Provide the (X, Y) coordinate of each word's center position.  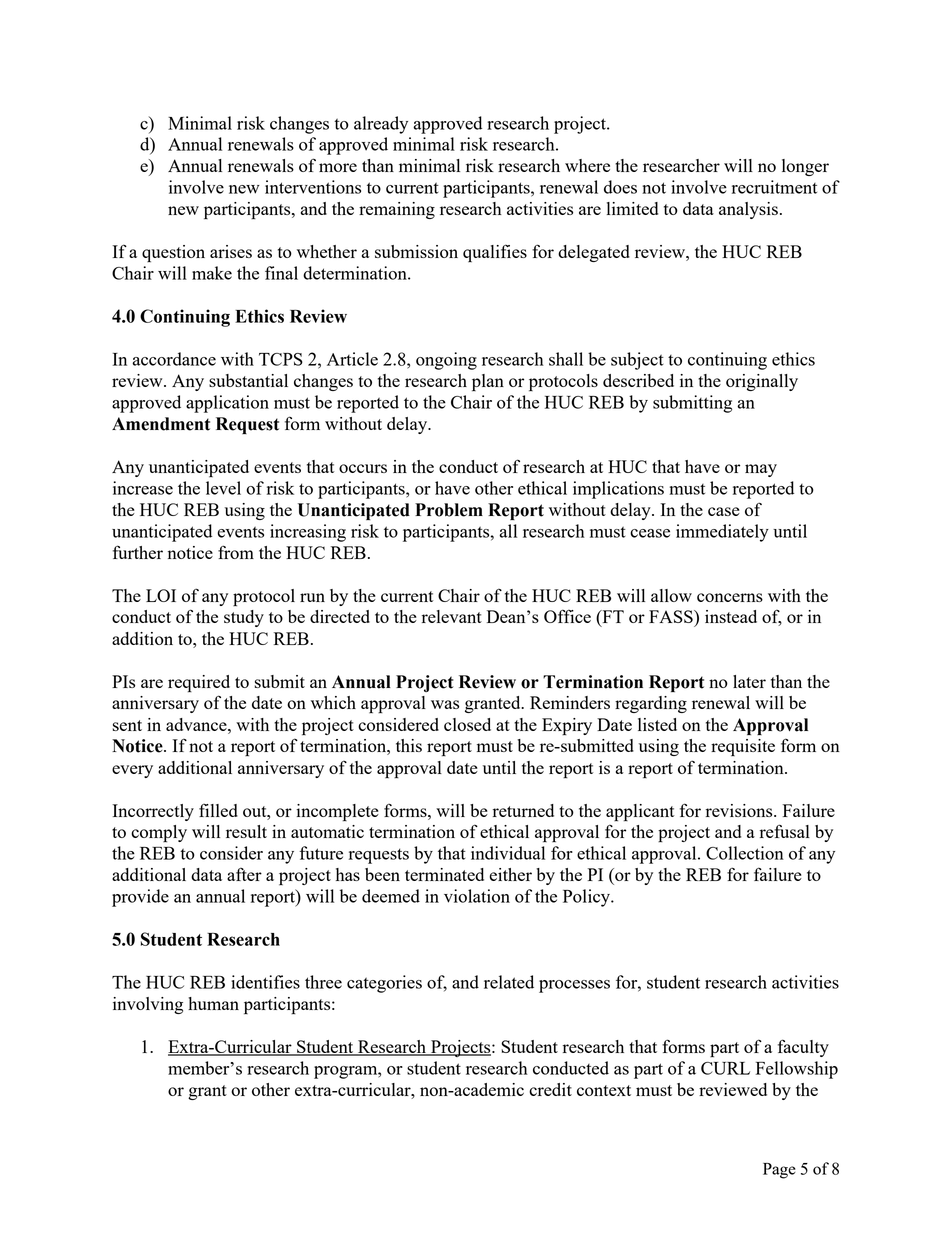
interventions (313, 187)
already (381, 125)
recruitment (774, 187)
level (223, 488)
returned (523, 810)
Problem (449, 510)
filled (218, 810)
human (213, 1003)
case (724, 511)
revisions (740, 810)
